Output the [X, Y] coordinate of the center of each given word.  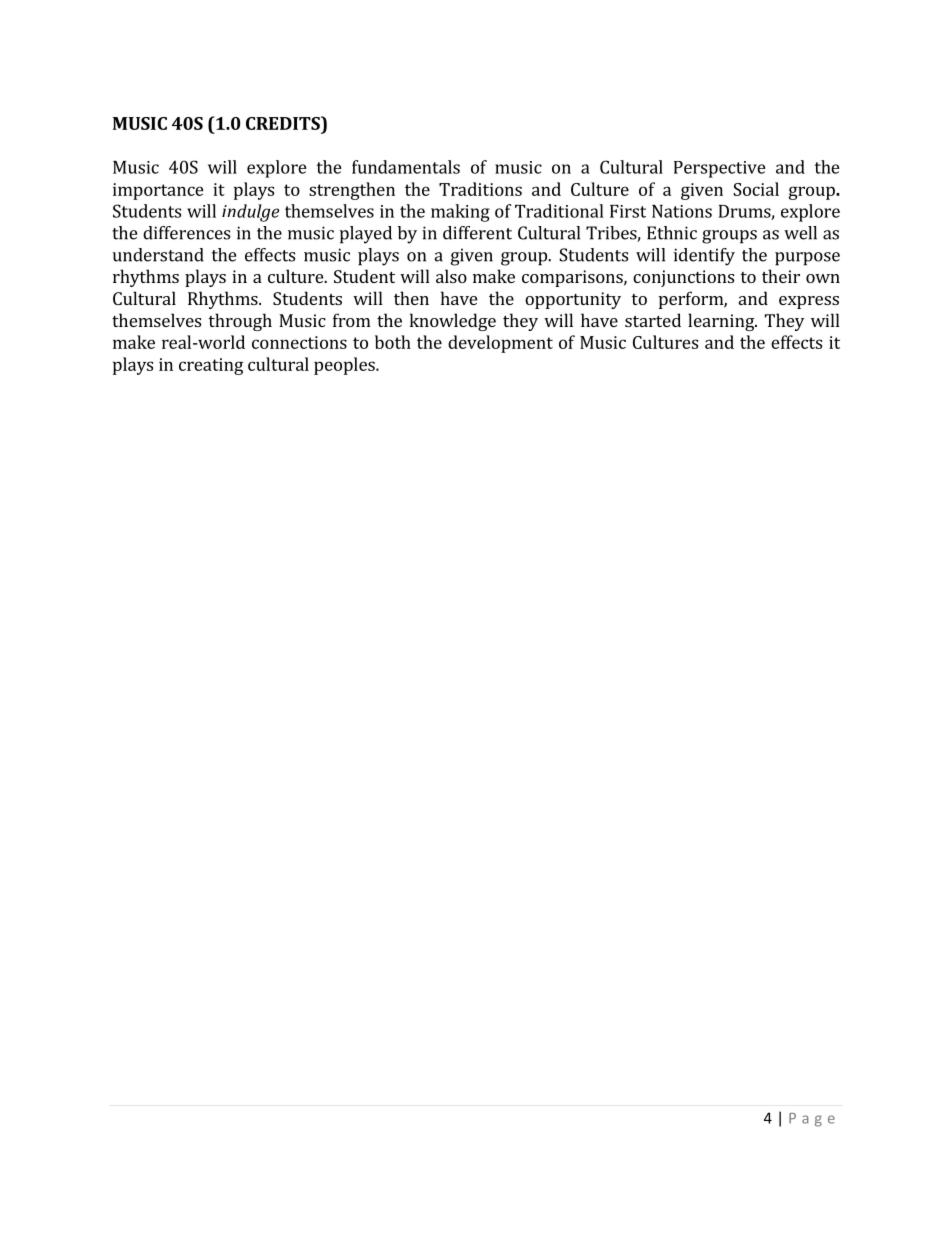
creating [211, 366]
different [477, 233]
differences [186, 233]
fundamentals [406, 167]
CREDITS [284, 123]
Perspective [720, 169]
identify [704, 257]
